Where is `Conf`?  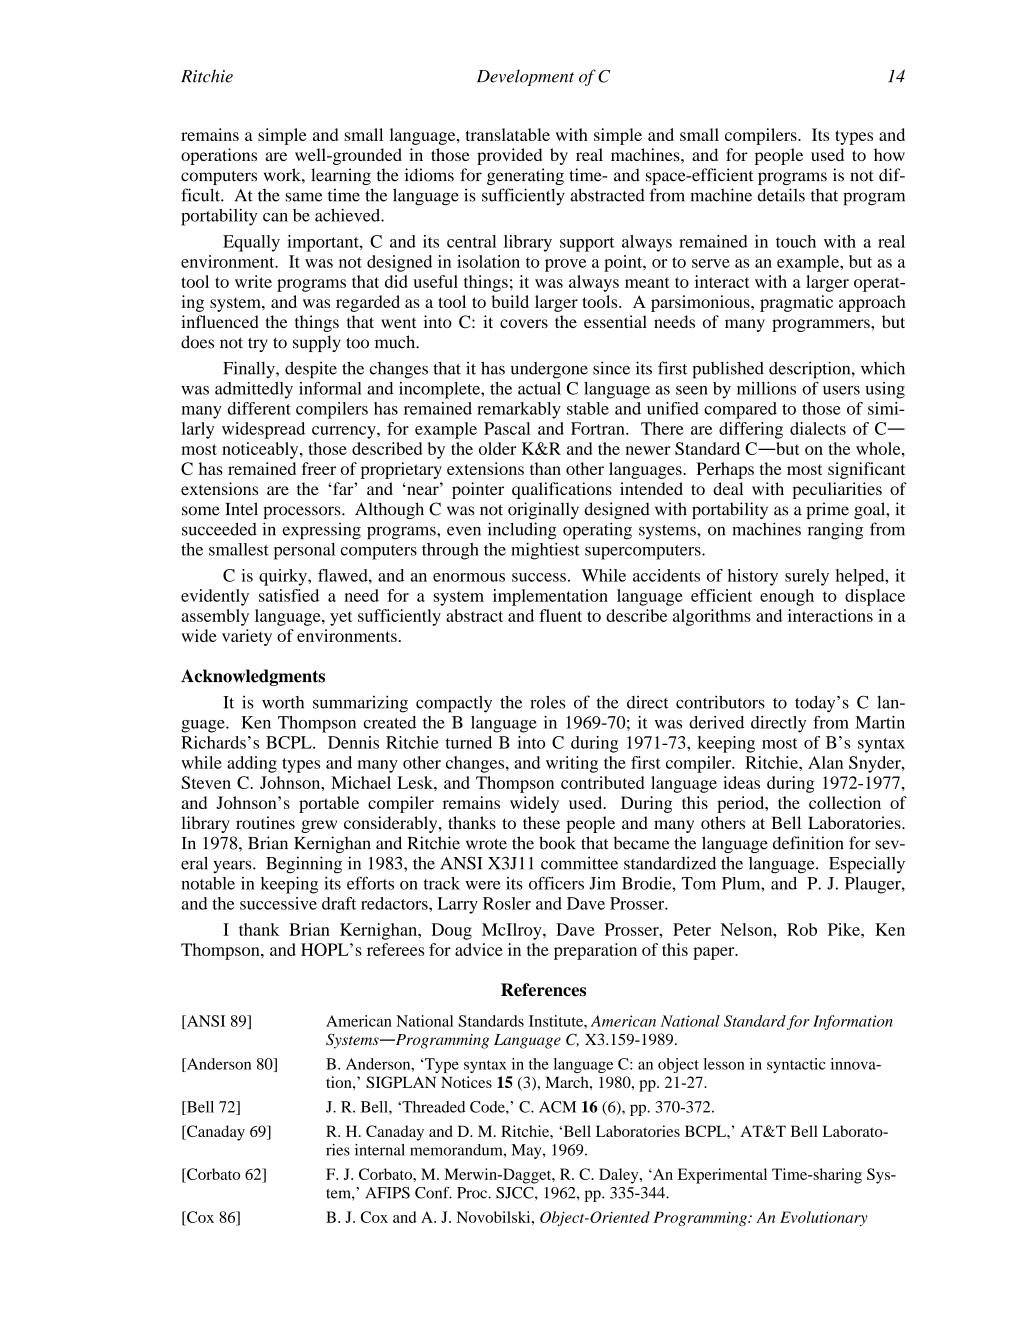 Conf is located at coordinates (433, 1192).
